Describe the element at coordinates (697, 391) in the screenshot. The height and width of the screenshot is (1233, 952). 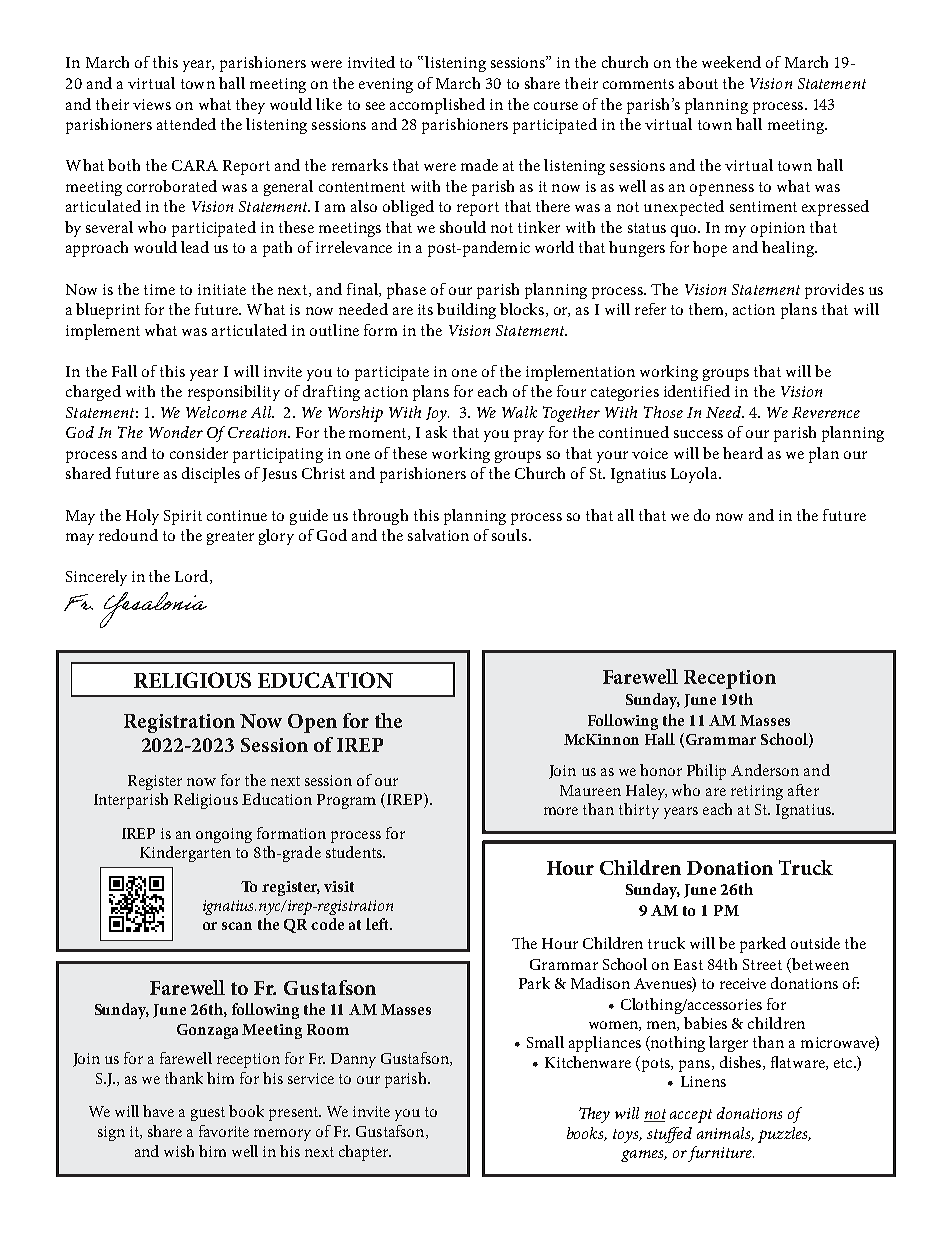
I see `identified` at that location.
